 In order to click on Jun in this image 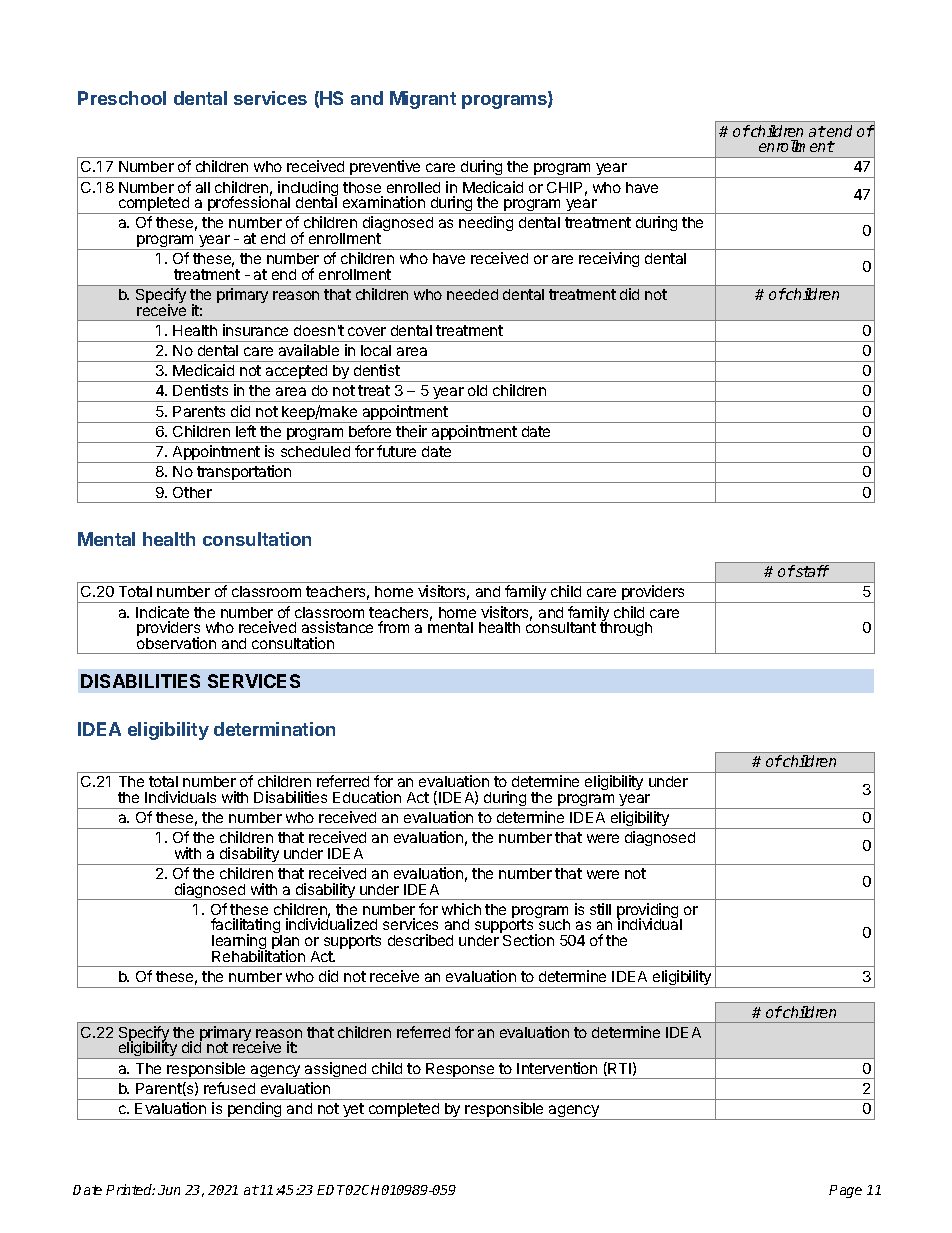, I will do `click(169, 1190)`.
